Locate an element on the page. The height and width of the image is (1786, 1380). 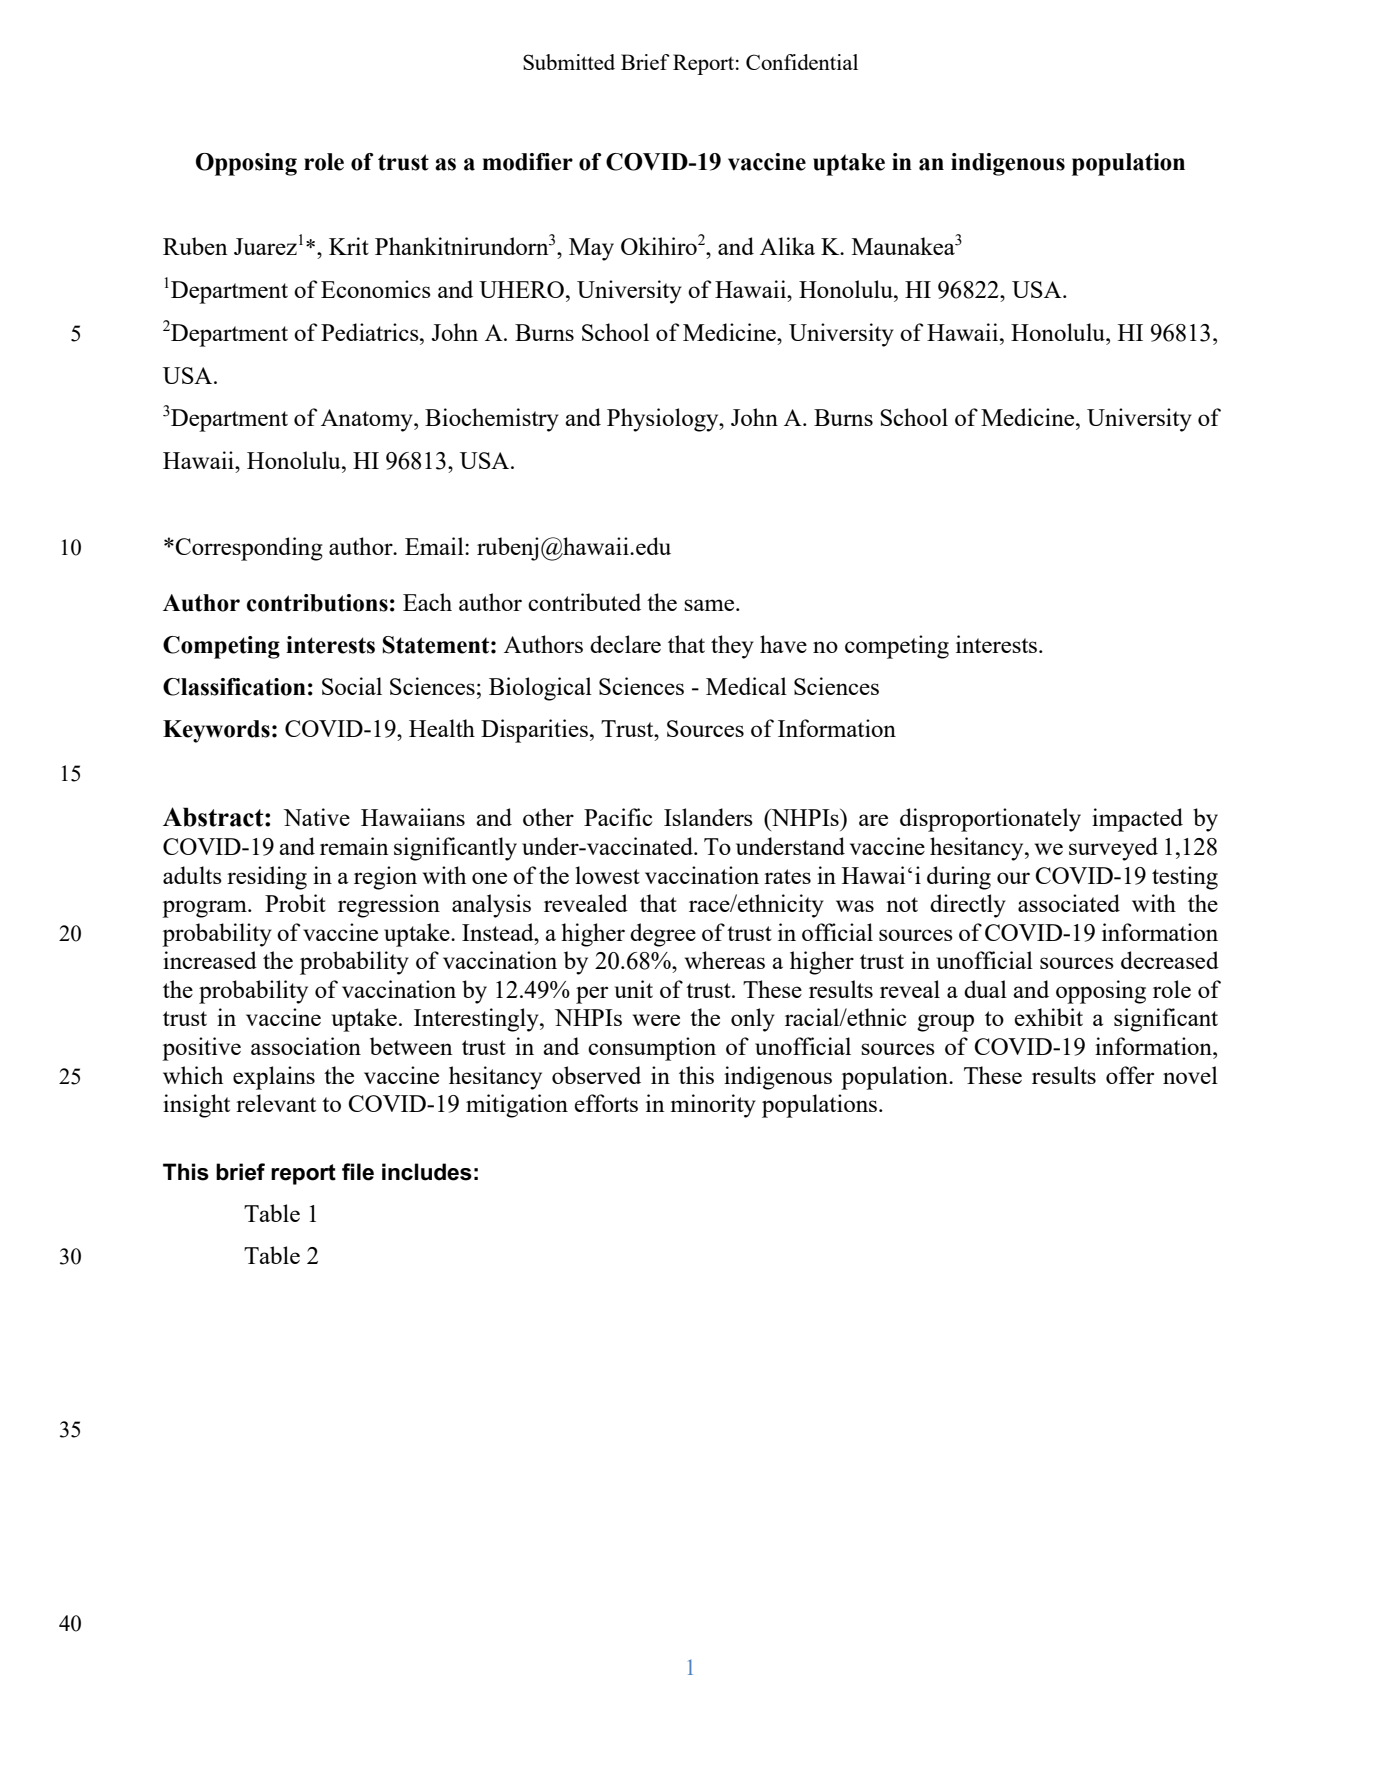
Confidential is located at coordinates (802, 62).
